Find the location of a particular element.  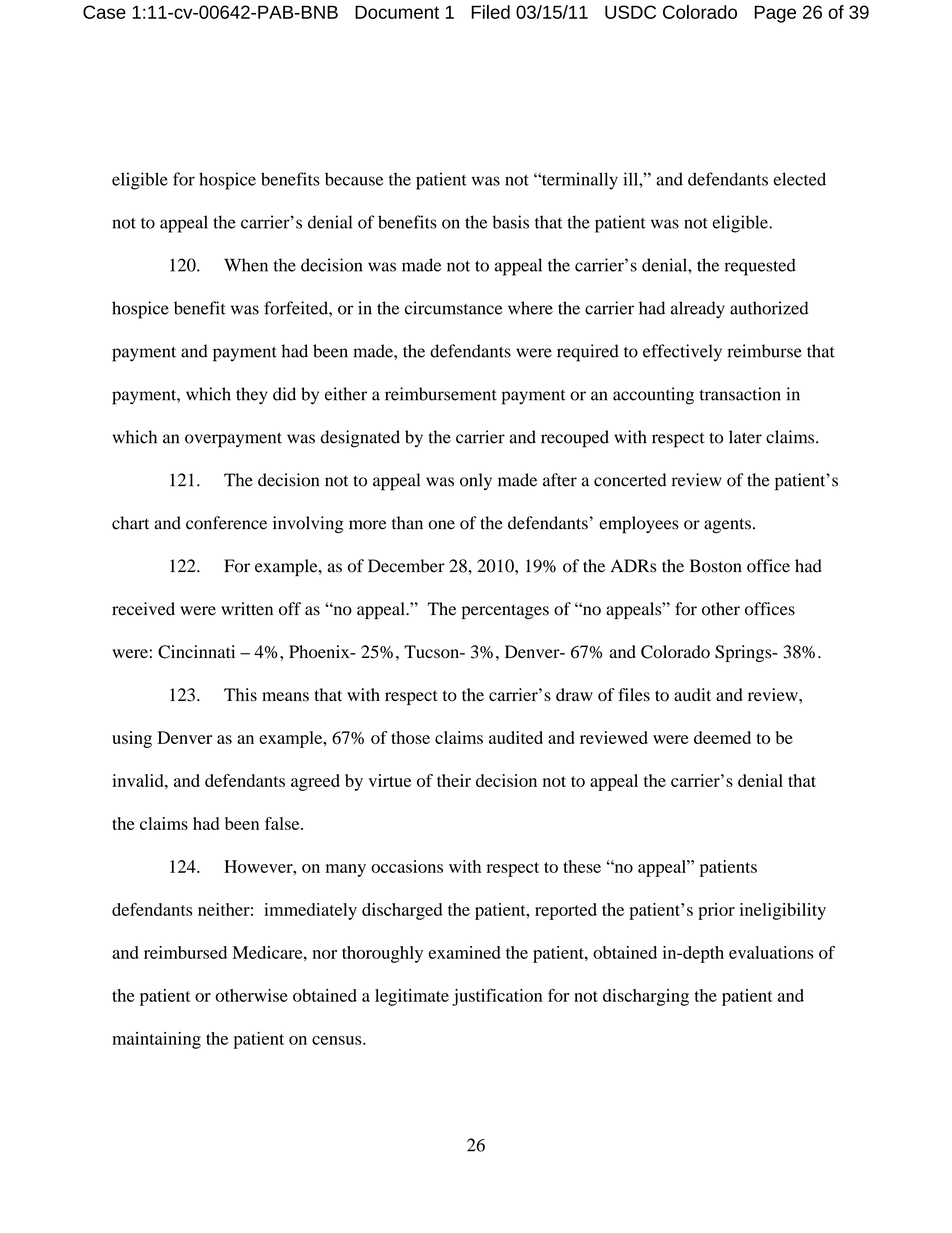

Cincinnati is located at coordinates (196, 652).
